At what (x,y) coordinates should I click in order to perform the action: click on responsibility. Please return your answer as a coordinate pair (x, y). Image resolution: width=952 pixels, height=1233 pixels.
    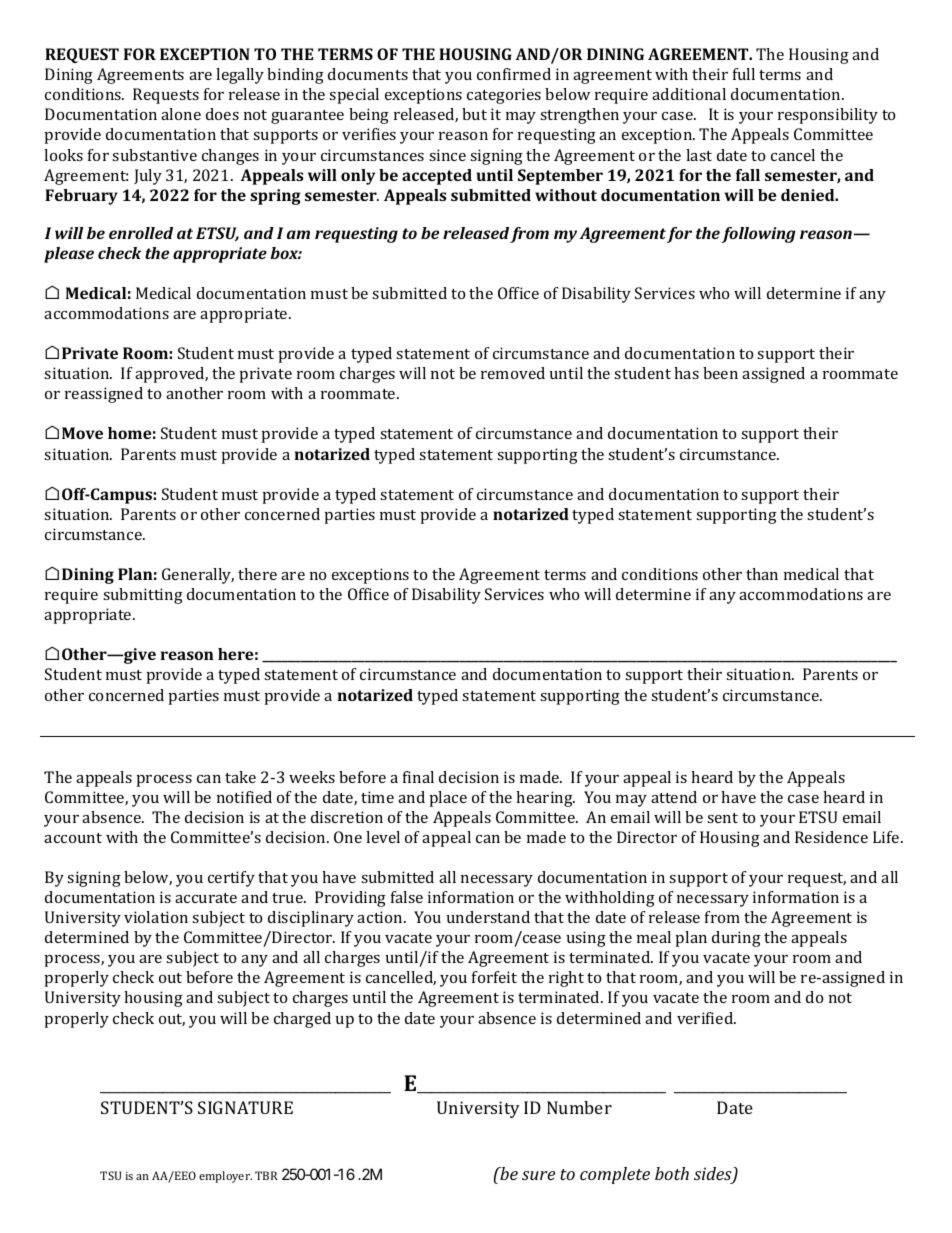
    Looking at the image, I should click on (828, 116).
